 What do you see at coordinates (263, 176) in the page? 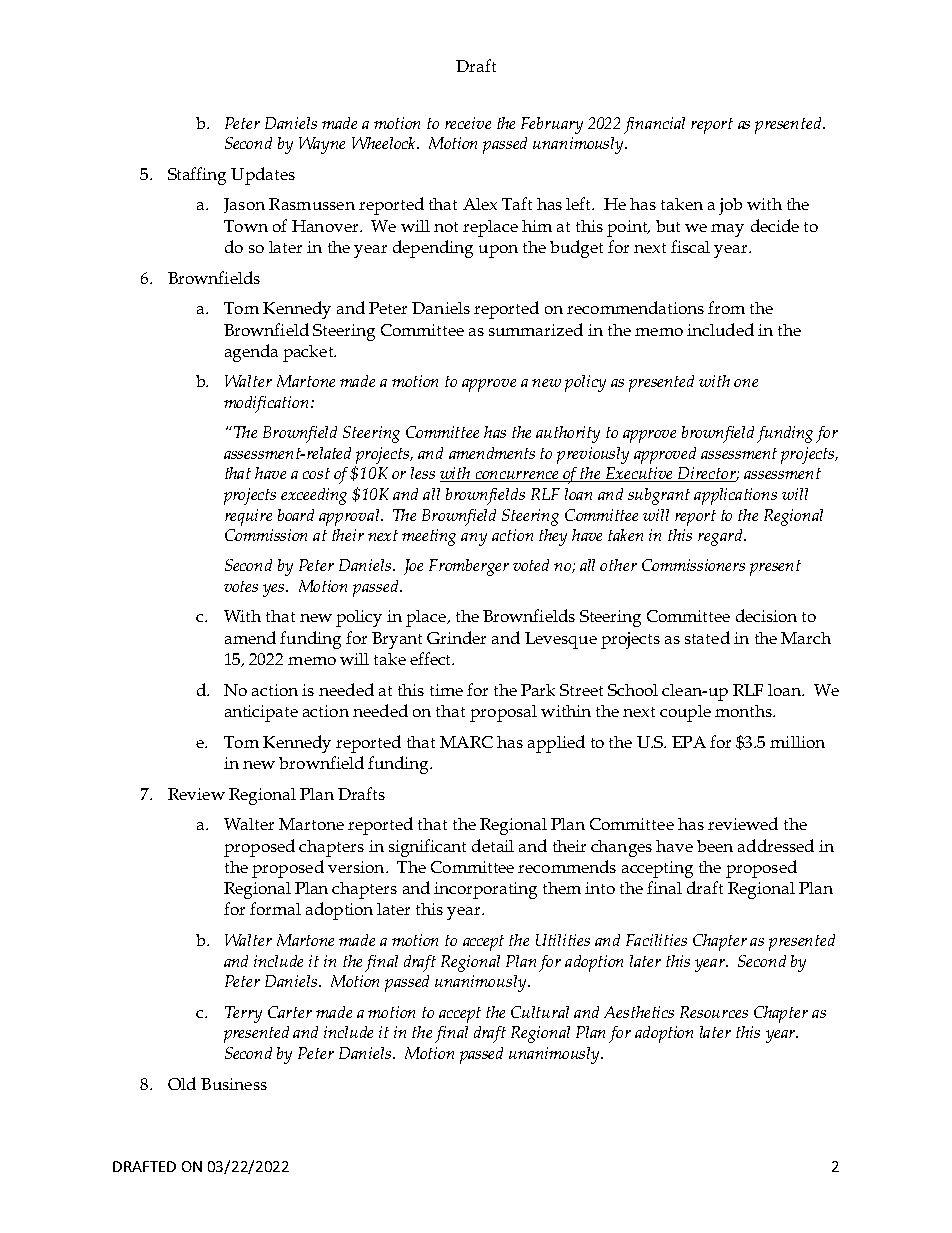
I see `Updates` at bounding box center [263, 176].
